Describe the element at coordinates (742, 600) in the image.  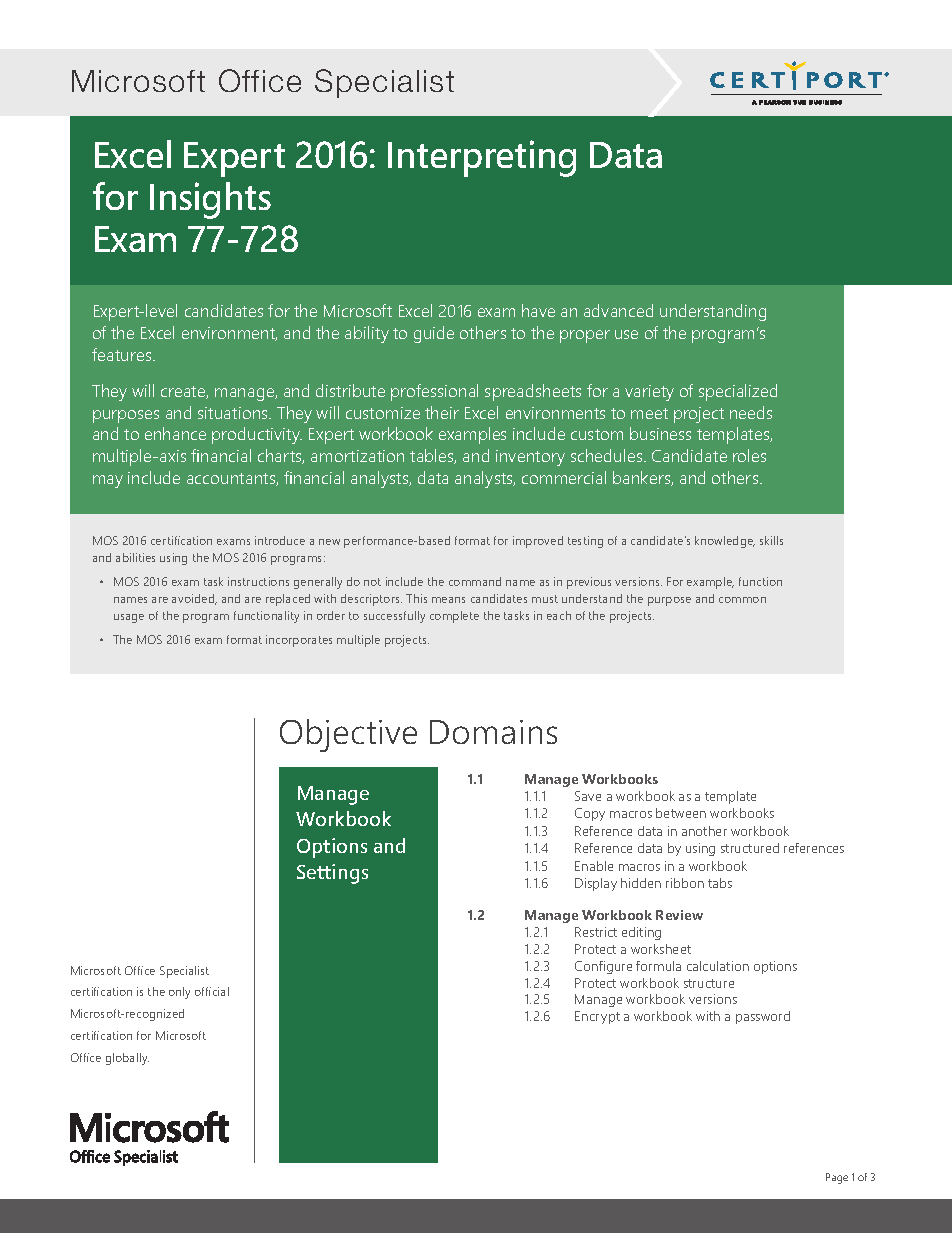
I see `common` at that location.
